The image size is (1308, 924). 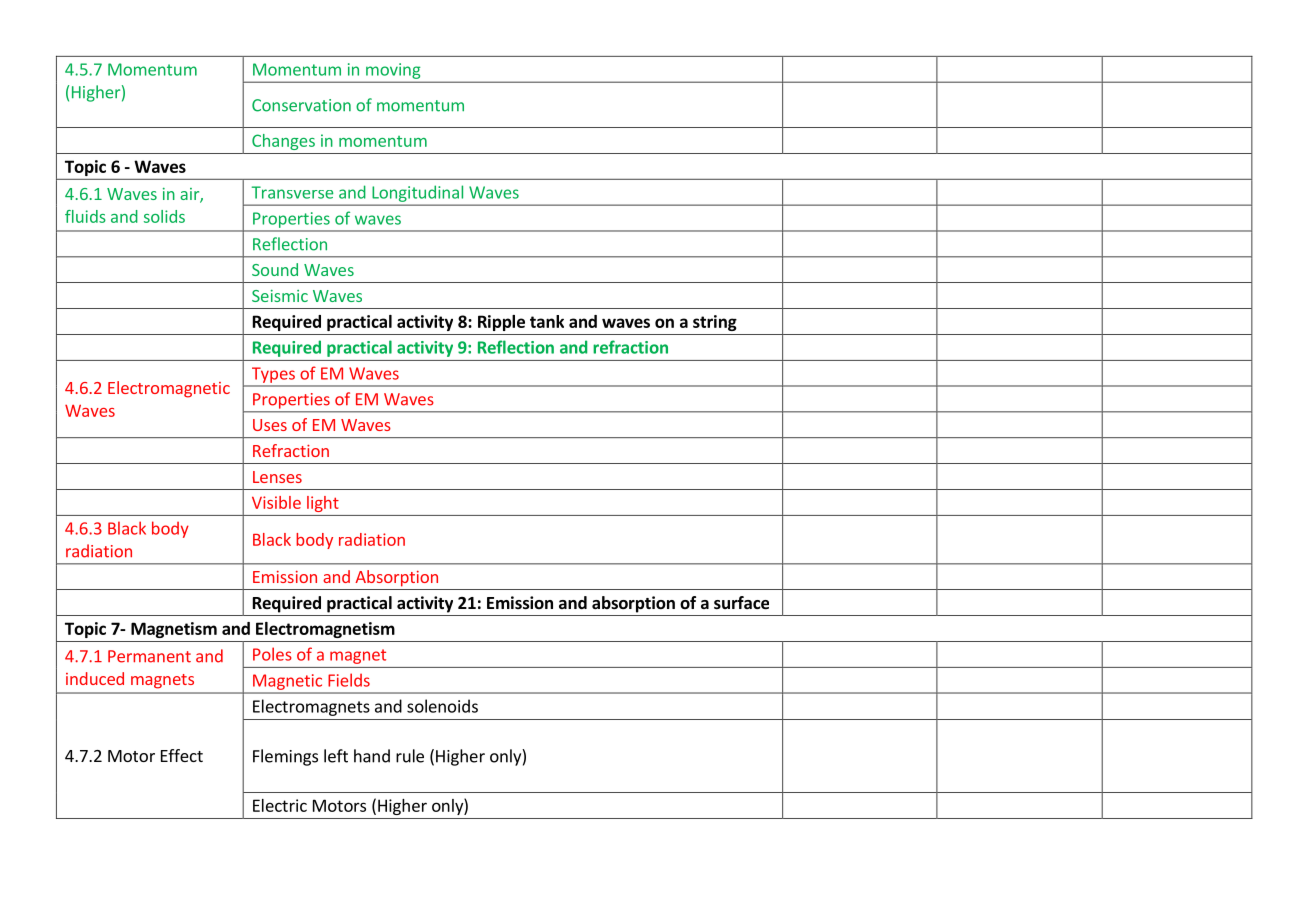 I want to click on moving, so click(x=393, y=71).
